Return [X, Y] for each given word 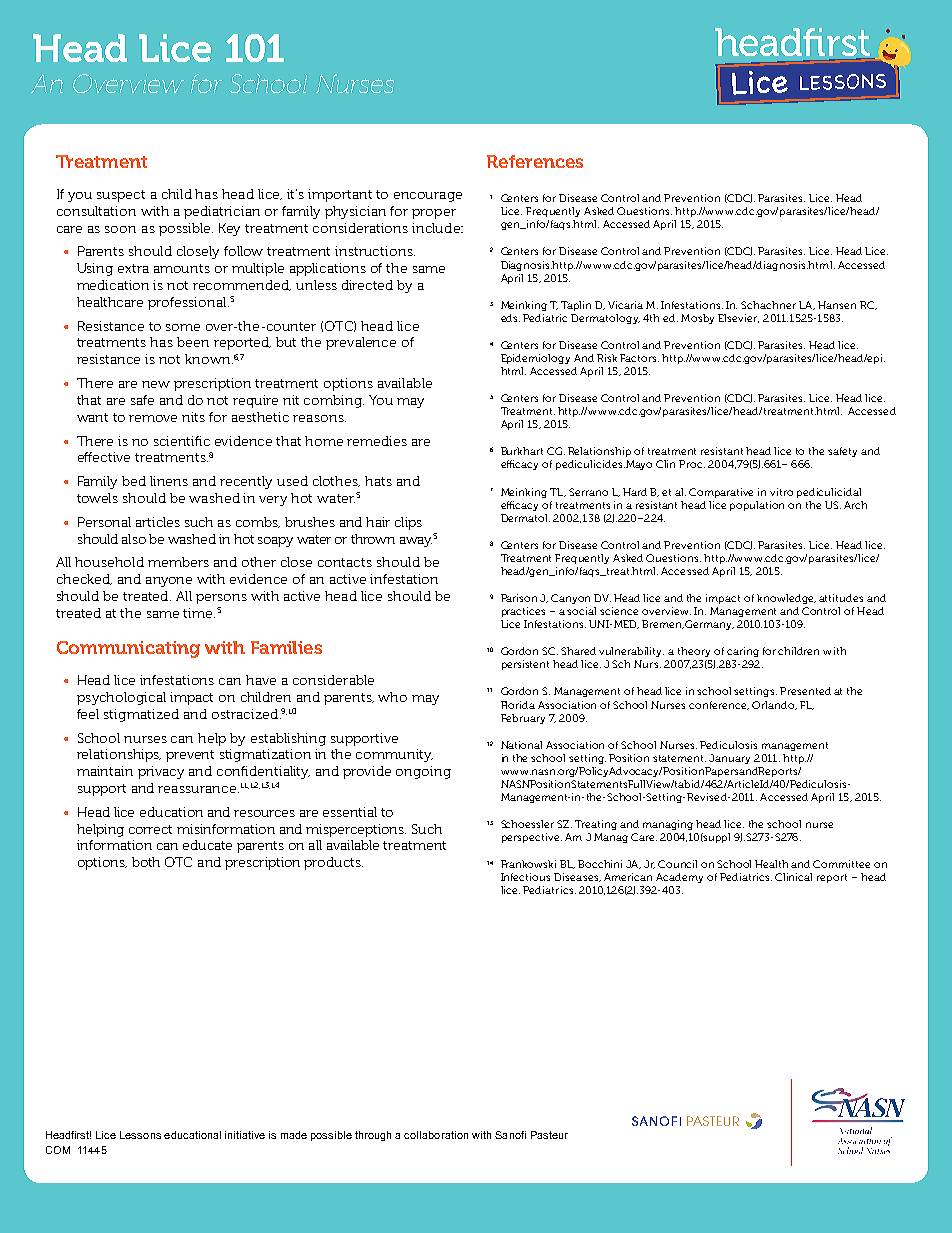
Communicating [128, 649]
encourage [428, 197]
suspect [121, 196]
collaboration [436, 1135]
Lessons [140, 1135]
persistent [525, 665]
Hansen [837, 305]
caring [743, 652]
